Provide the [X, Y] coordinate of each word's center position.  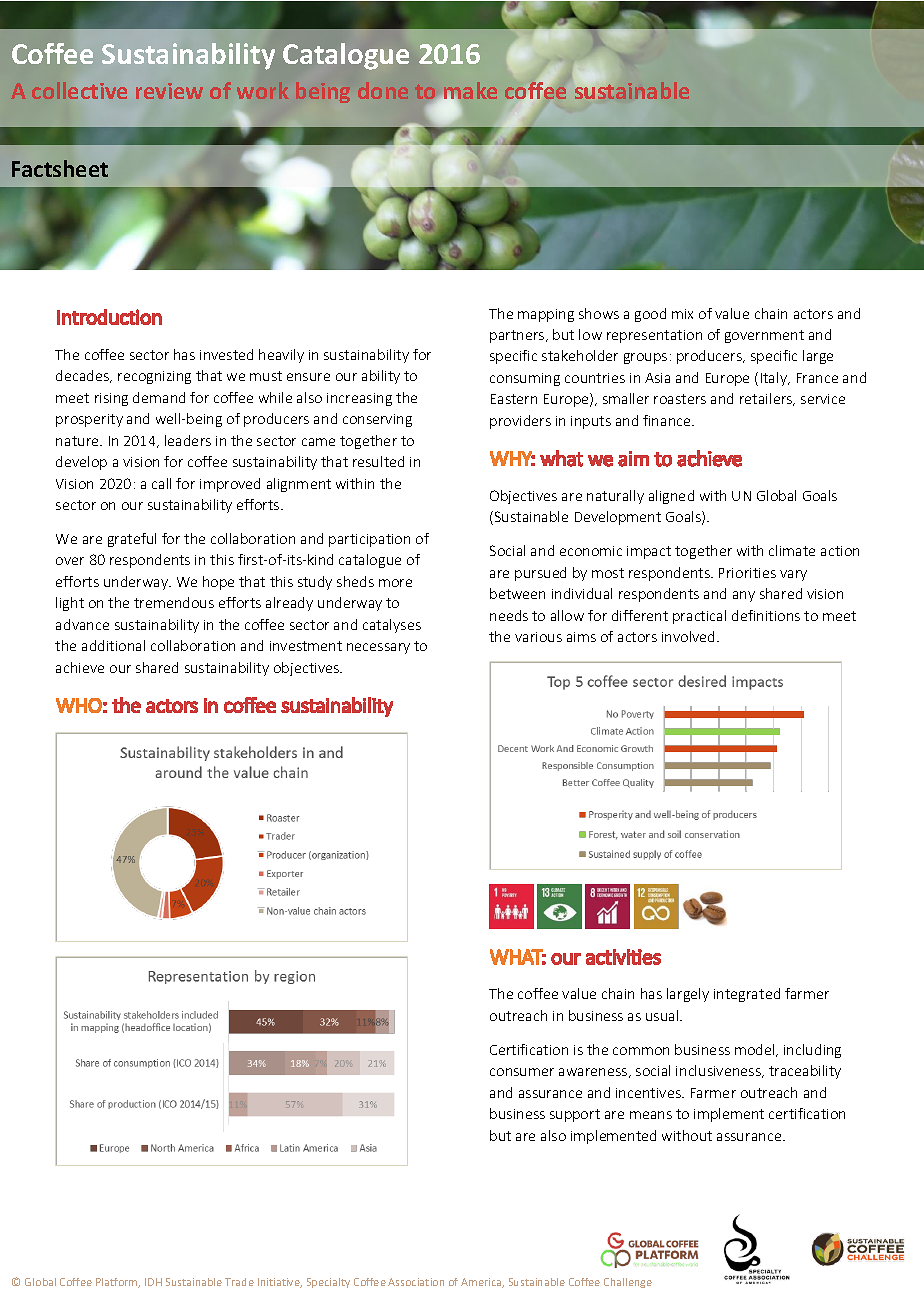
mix [682, 314]
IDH [153, 1282]
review [169, 91]
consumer [522, 1072]
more [395, 583]
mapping [546, 315]
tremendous [174, 602]
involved [690, 636]
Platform [118, 1283]
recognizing [154, 377]
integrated [747, 995]
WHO [79, 705]
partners [518, 336]
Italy [775, 379]
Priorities [747, 573]
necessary [378, 648]
